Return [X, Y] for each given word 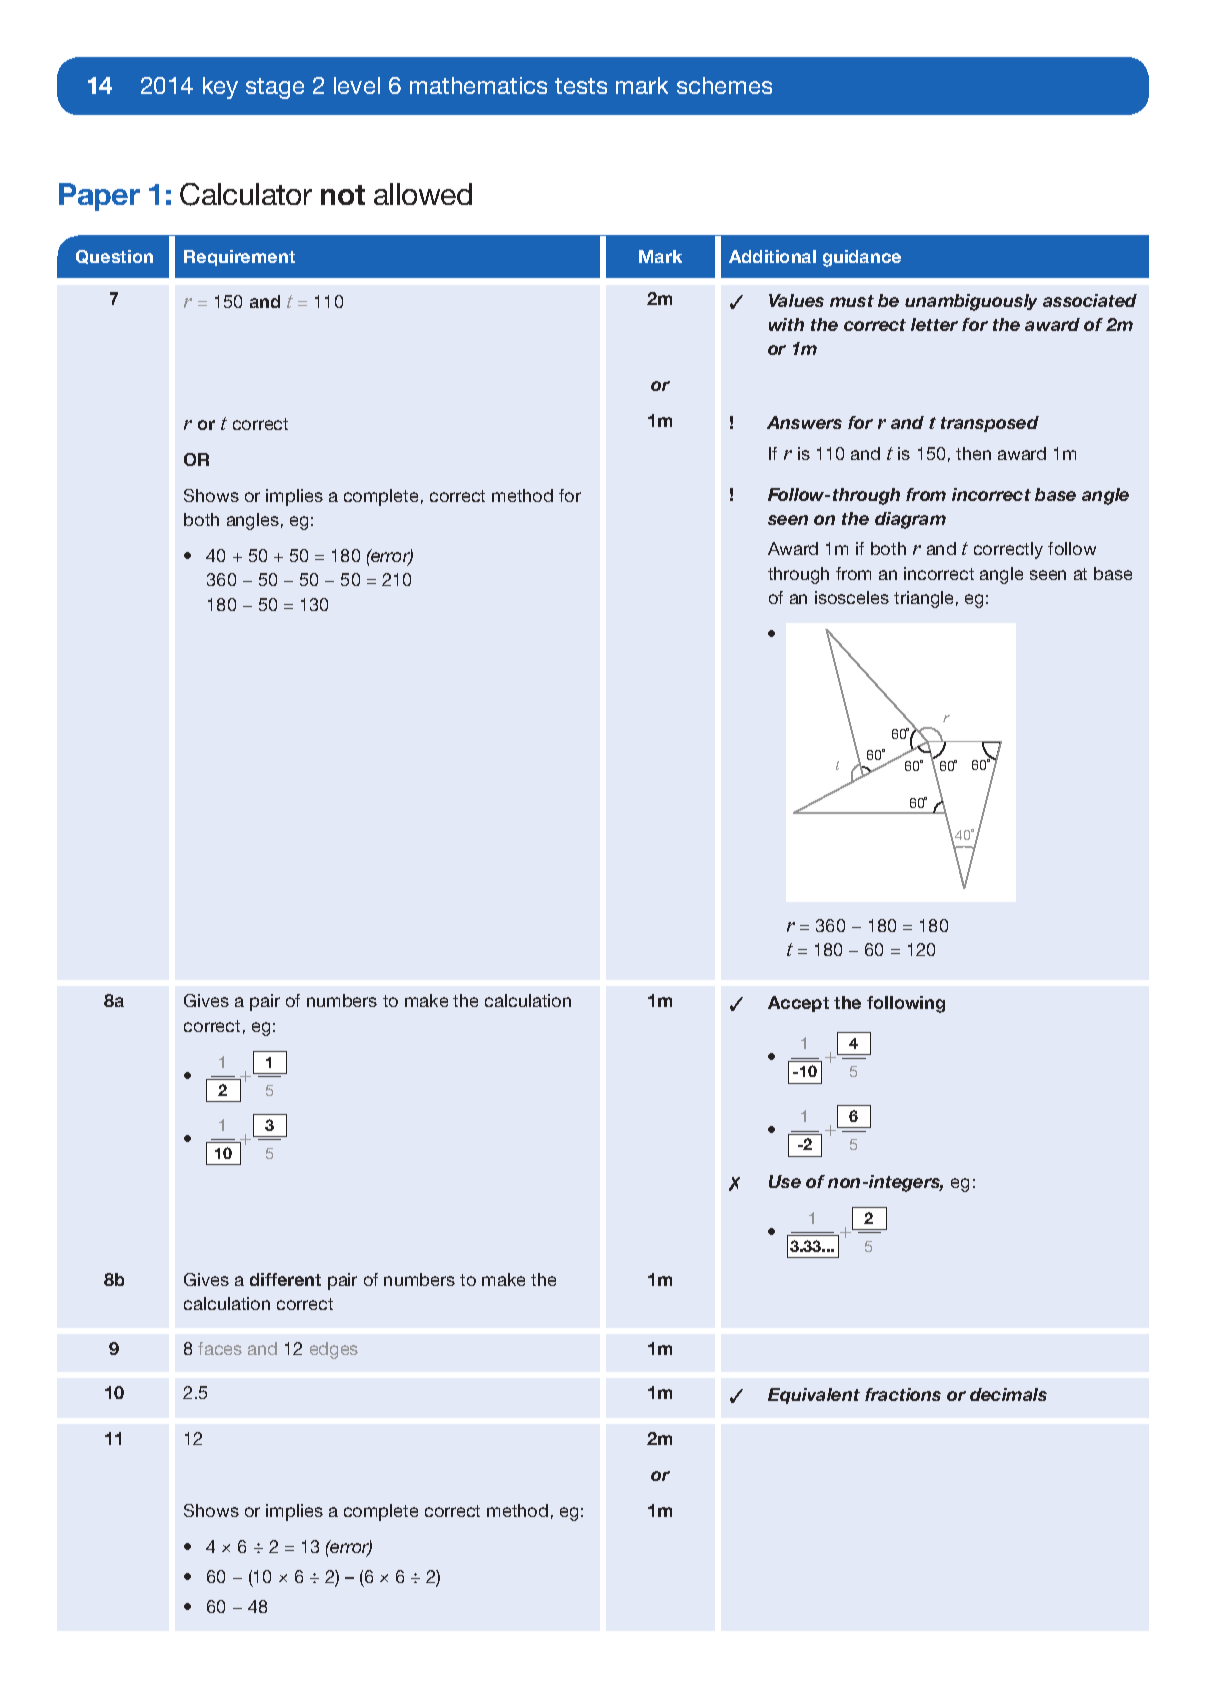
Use [785, 1181]
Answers [804, 422]
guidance [862, 258]
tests [581, 86]
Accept [798, 1004]
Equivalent [814, 1396]
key [220, 88]
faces [220, 1348]
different [285, 1279]
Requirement [239, 258]
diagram [910, 520]
